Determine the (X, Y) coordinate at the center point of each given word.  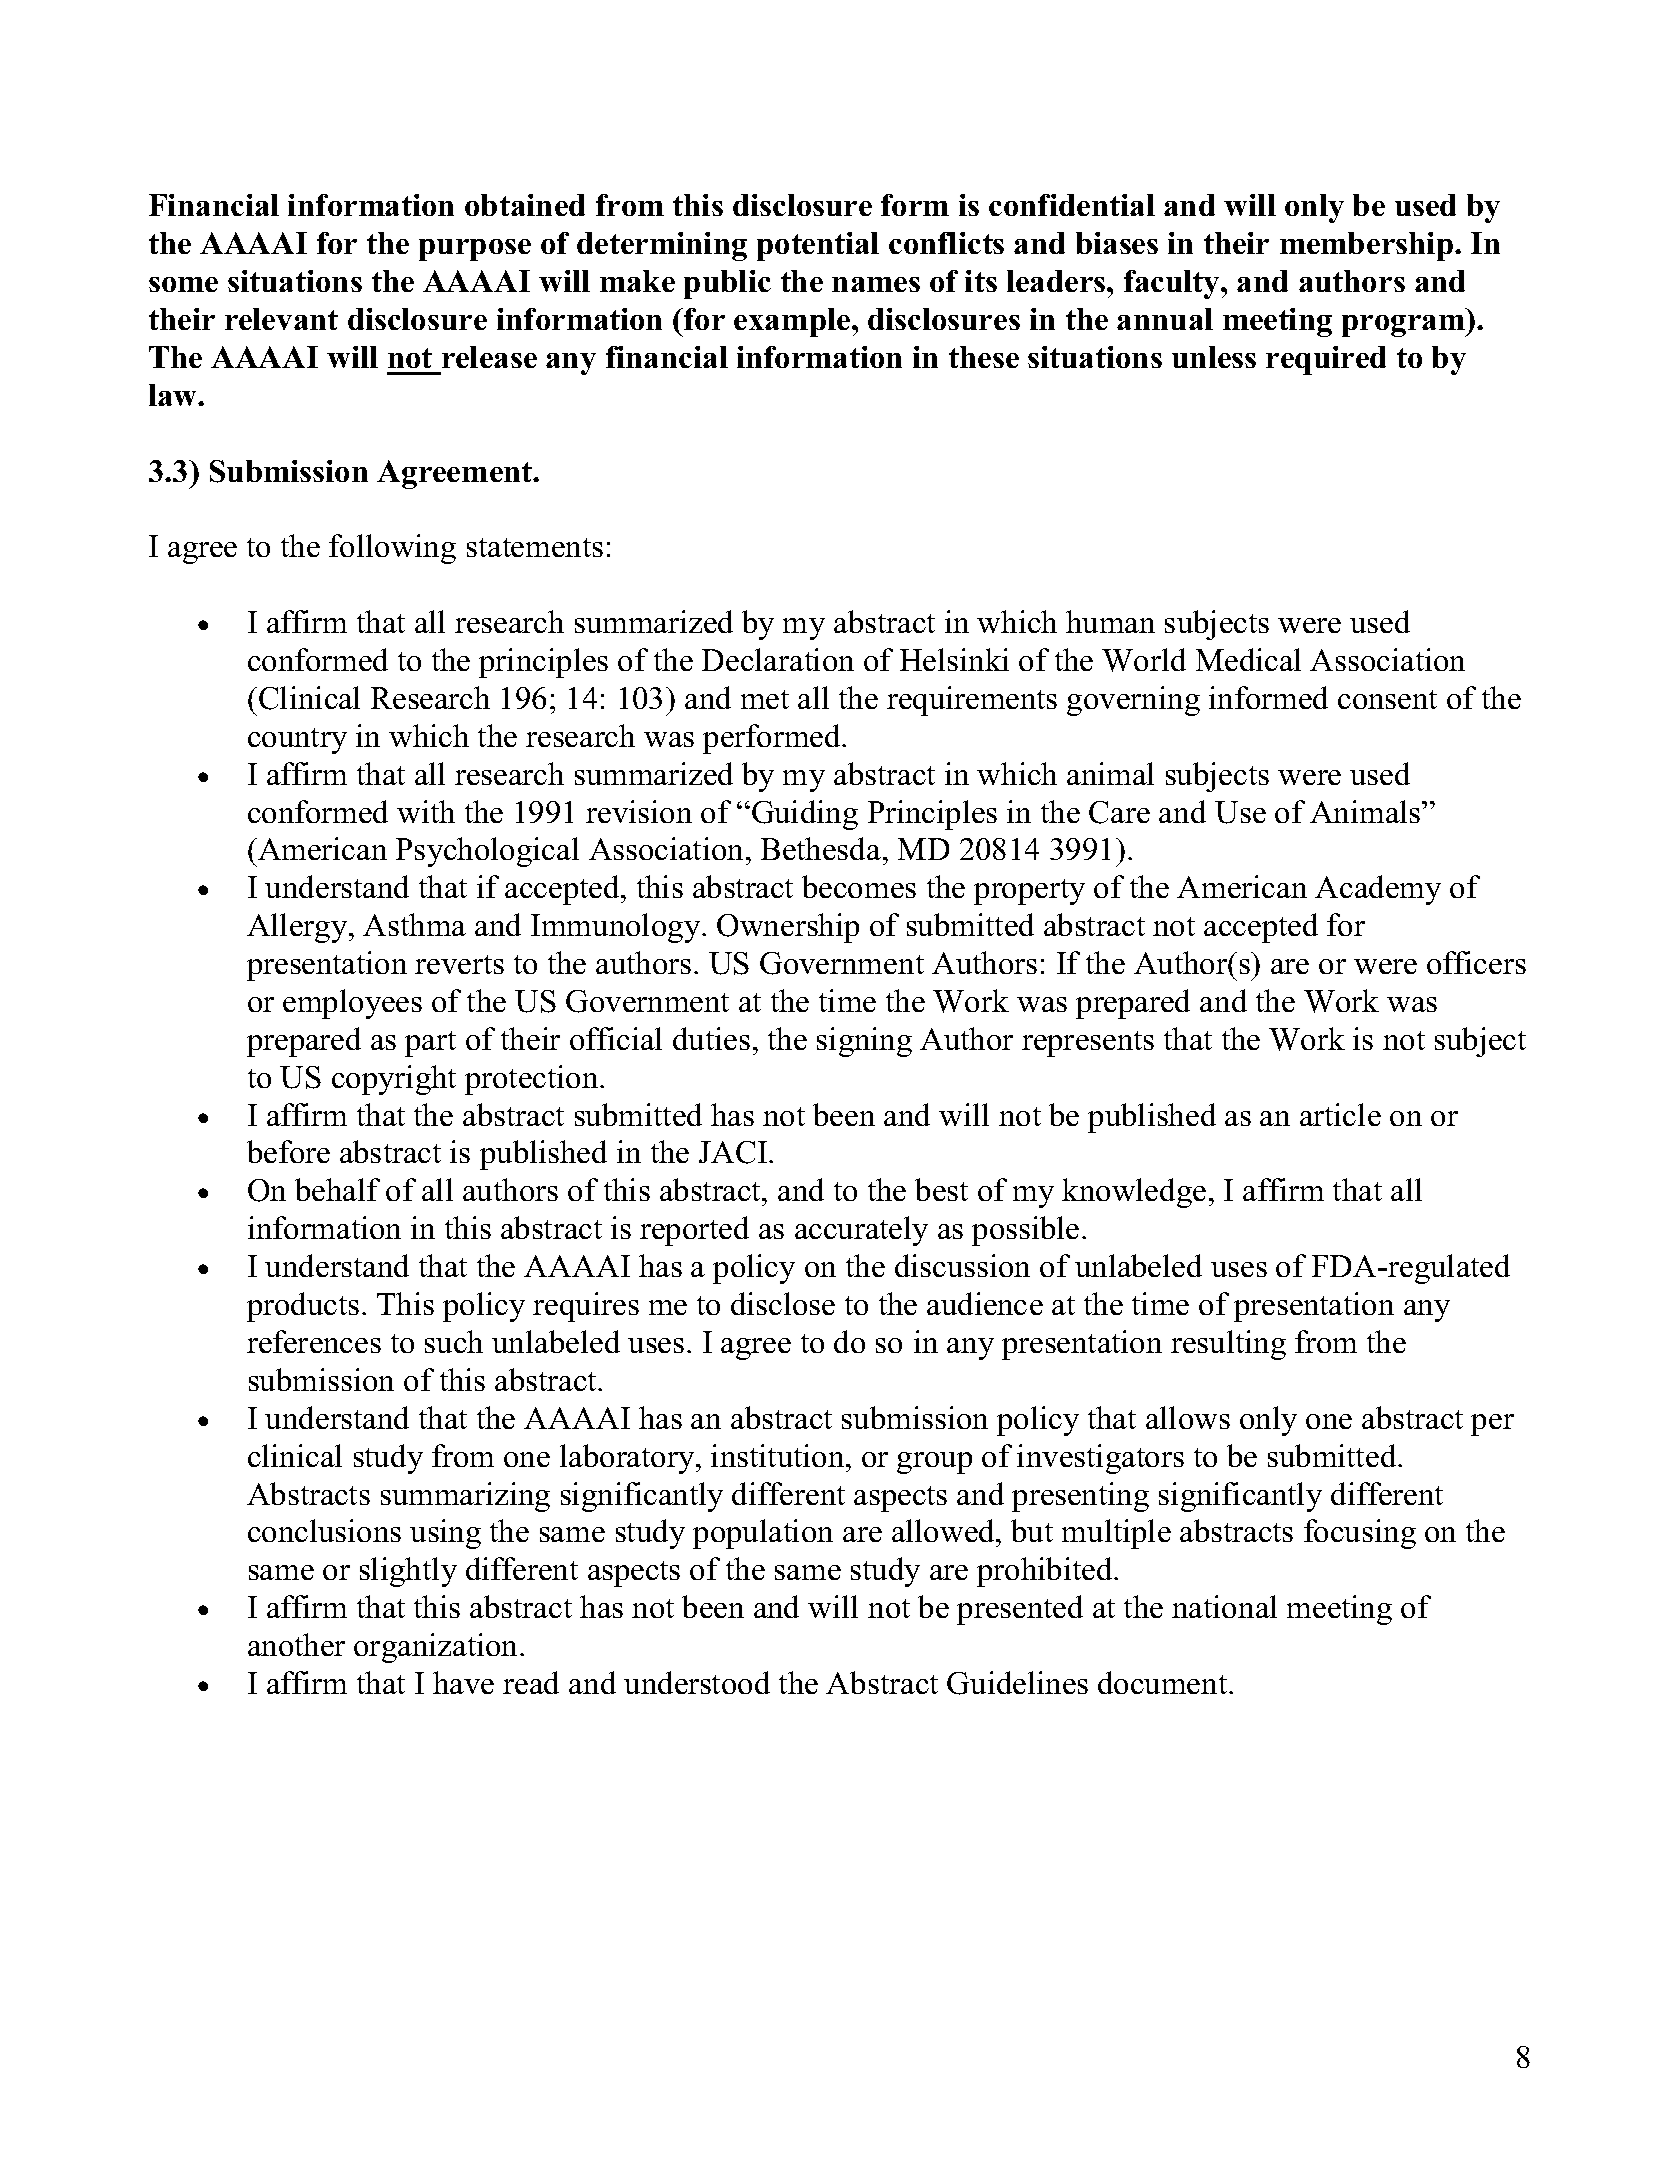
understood (697, 1682)
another (296, 1644)
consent (1387, 699)
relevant (281, 319)
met (765, 699)
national (1224, 1606)
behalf (337, 1189)
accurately (861, 1231)
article (1340, 1114)
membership (1366, 246)
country (297, 741)
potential (818, 246)
